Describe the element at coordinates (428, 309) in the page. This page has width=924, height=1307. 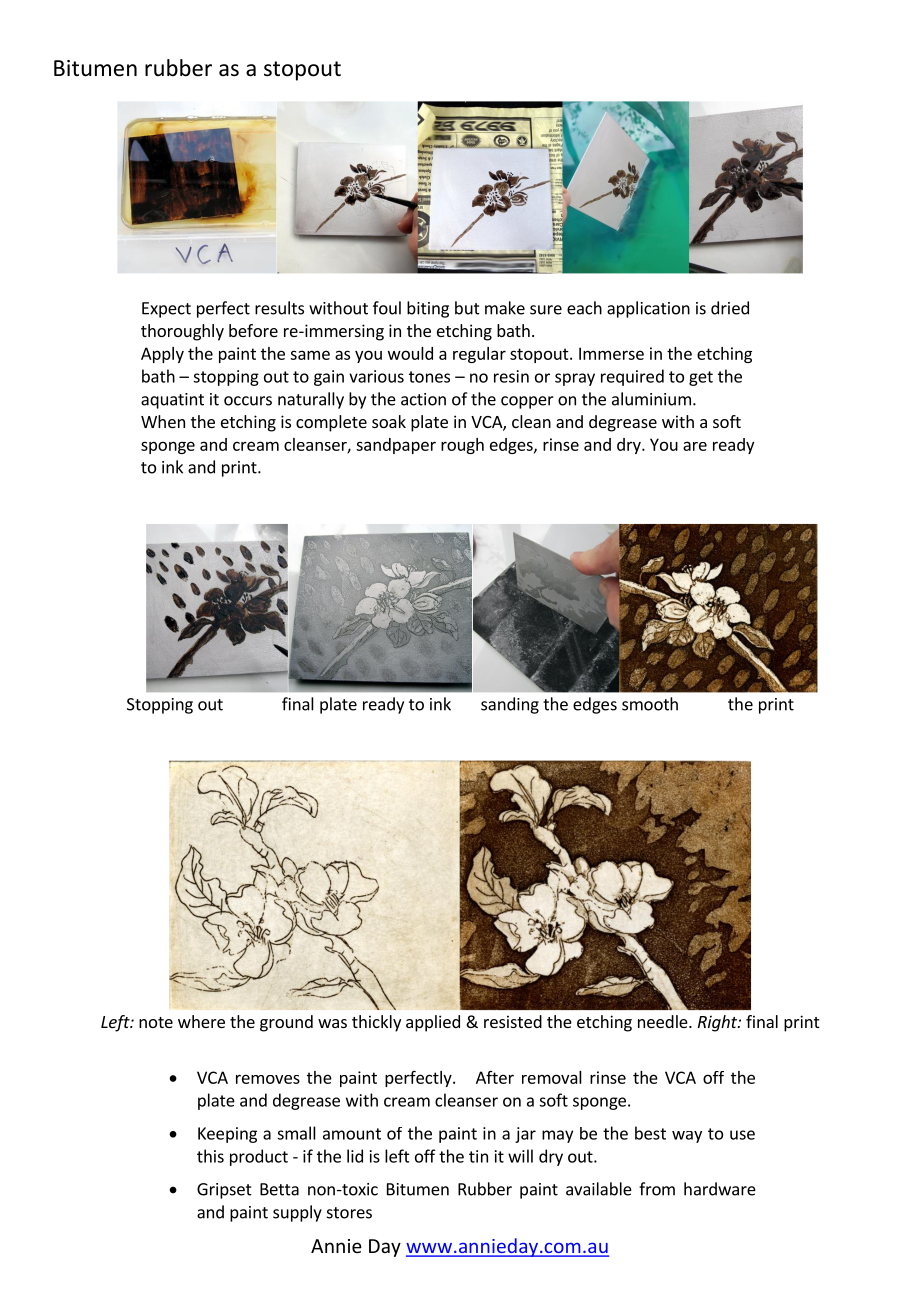
I see `biting` at that location.
